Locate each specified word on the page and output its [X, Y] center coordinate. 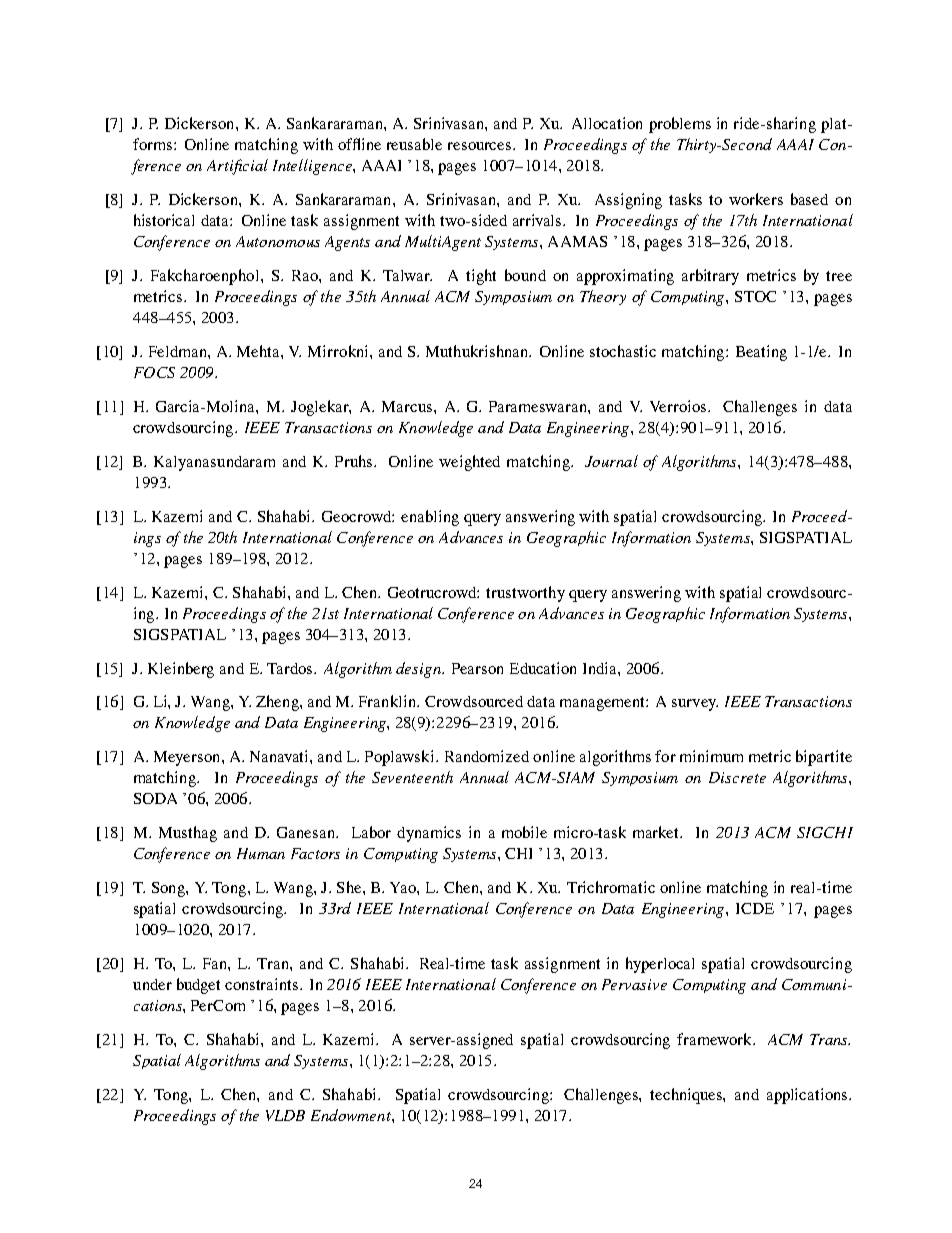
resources [481, 146]
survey [695, 705]
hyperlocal [660, 965]
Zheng [278, 703]
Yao [404, 887]
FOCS [154, 372]
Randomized [487, 756]
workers [756, 199]
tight [481, 277]
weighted [469, 463]
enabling [430, 518]
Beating [761, 353]
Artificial [237, 167]
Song [169, 889]
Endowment [352, 1115]
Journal [611, 461]
